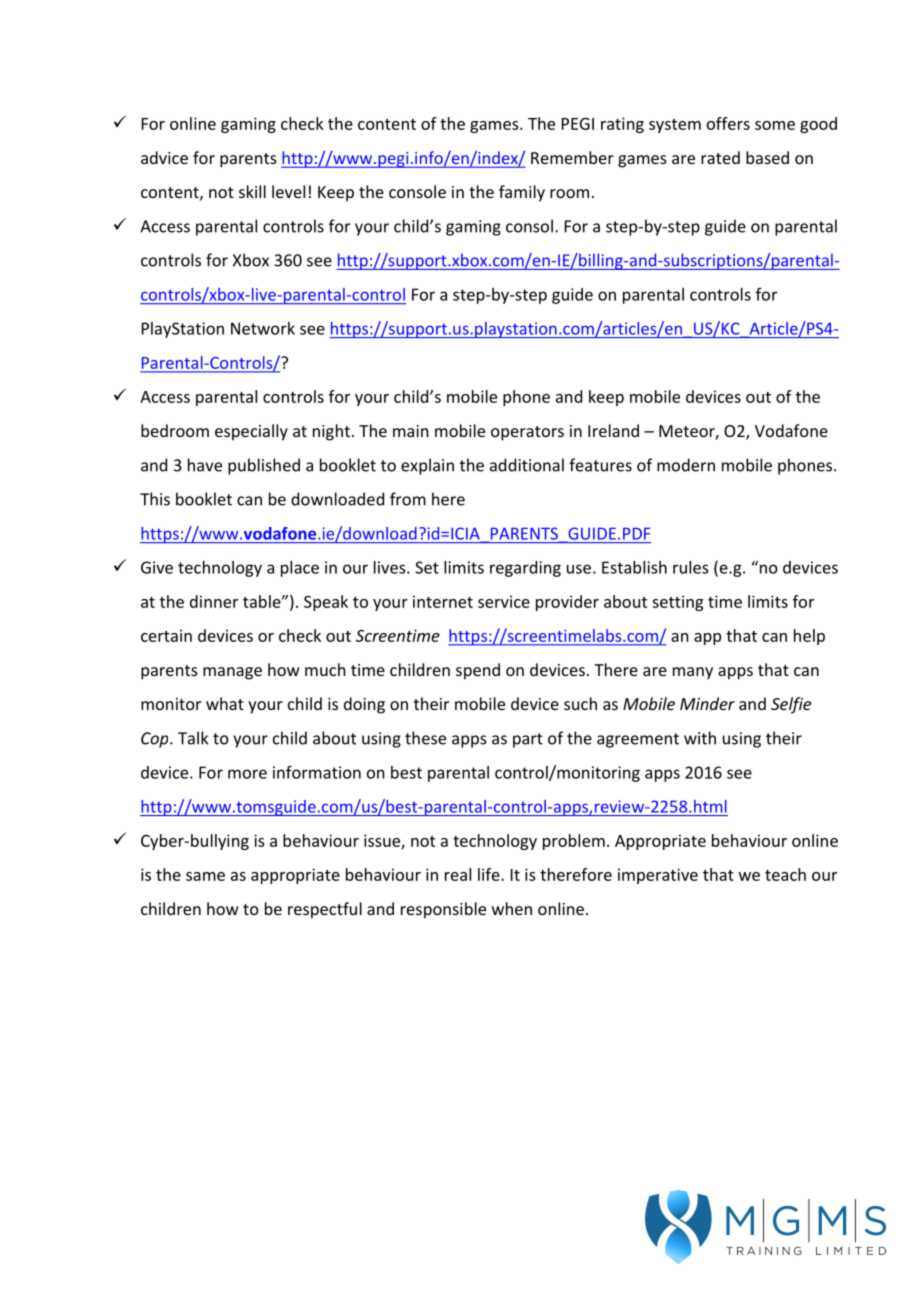 The width and height of the screenshot is (924, 1308). Describe the element at coordinates (720, 157) in the screenshot. I see `rated` at that location.
